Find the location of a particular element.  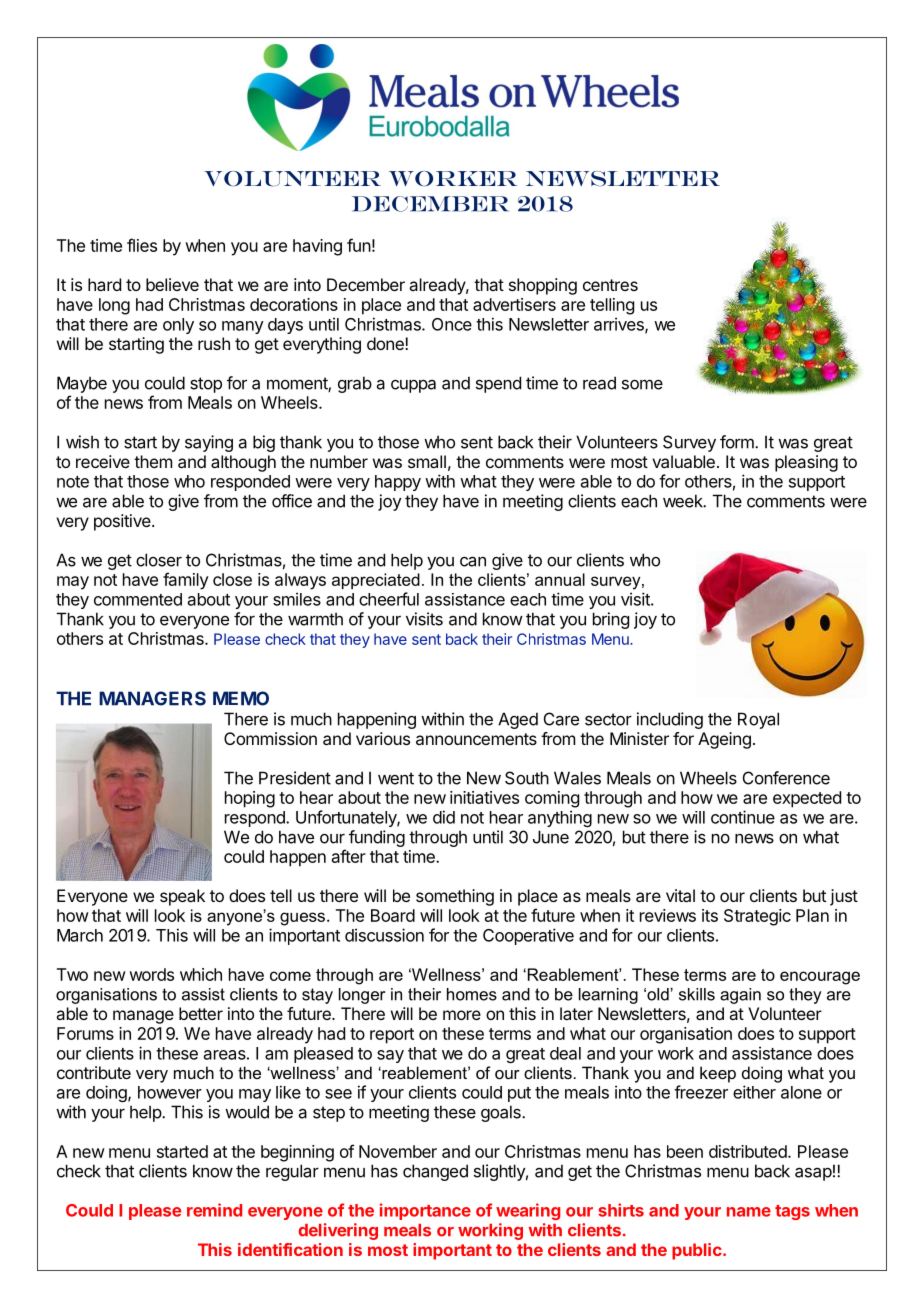

advertisers is located at coordinates (514, 304).
